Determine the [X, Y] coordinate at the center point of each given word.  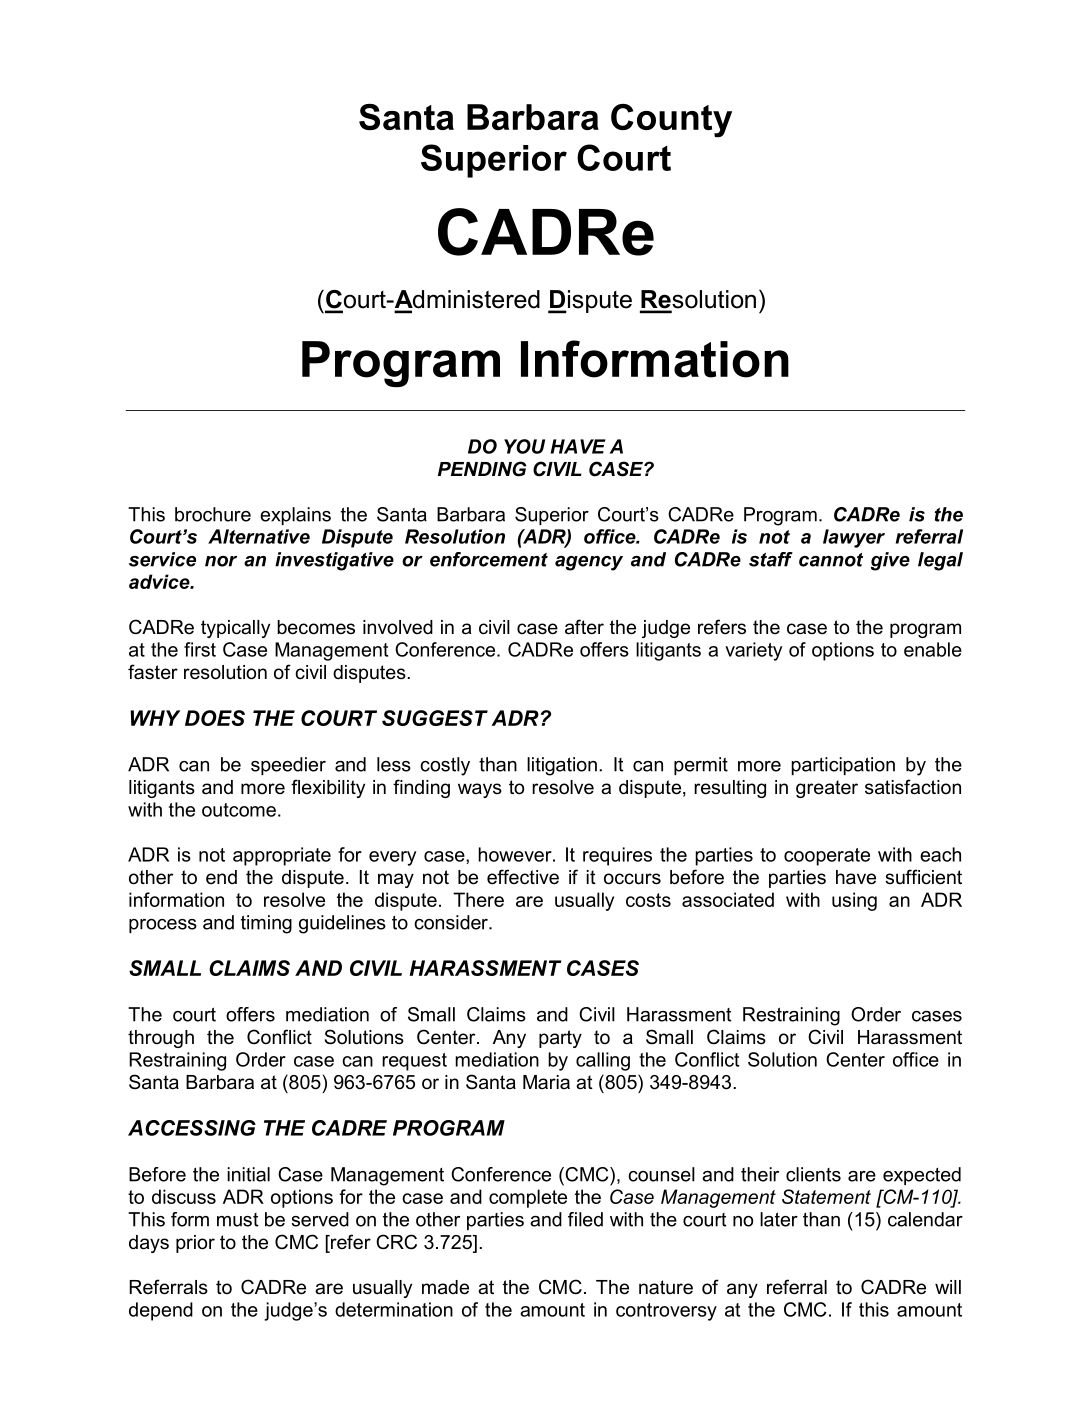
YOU [524, 446]
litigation [562, 766]
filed [585, 1219]
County [671, 121]
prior [195, 1244]
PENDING [482, 469]
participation [843, 766]
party [560, 1039]
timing [266, 924]
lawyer [854, 538]
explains [295, 516]
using [854, 901]
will [948, 1287]
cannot [831, 560]
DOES [215, 718]
